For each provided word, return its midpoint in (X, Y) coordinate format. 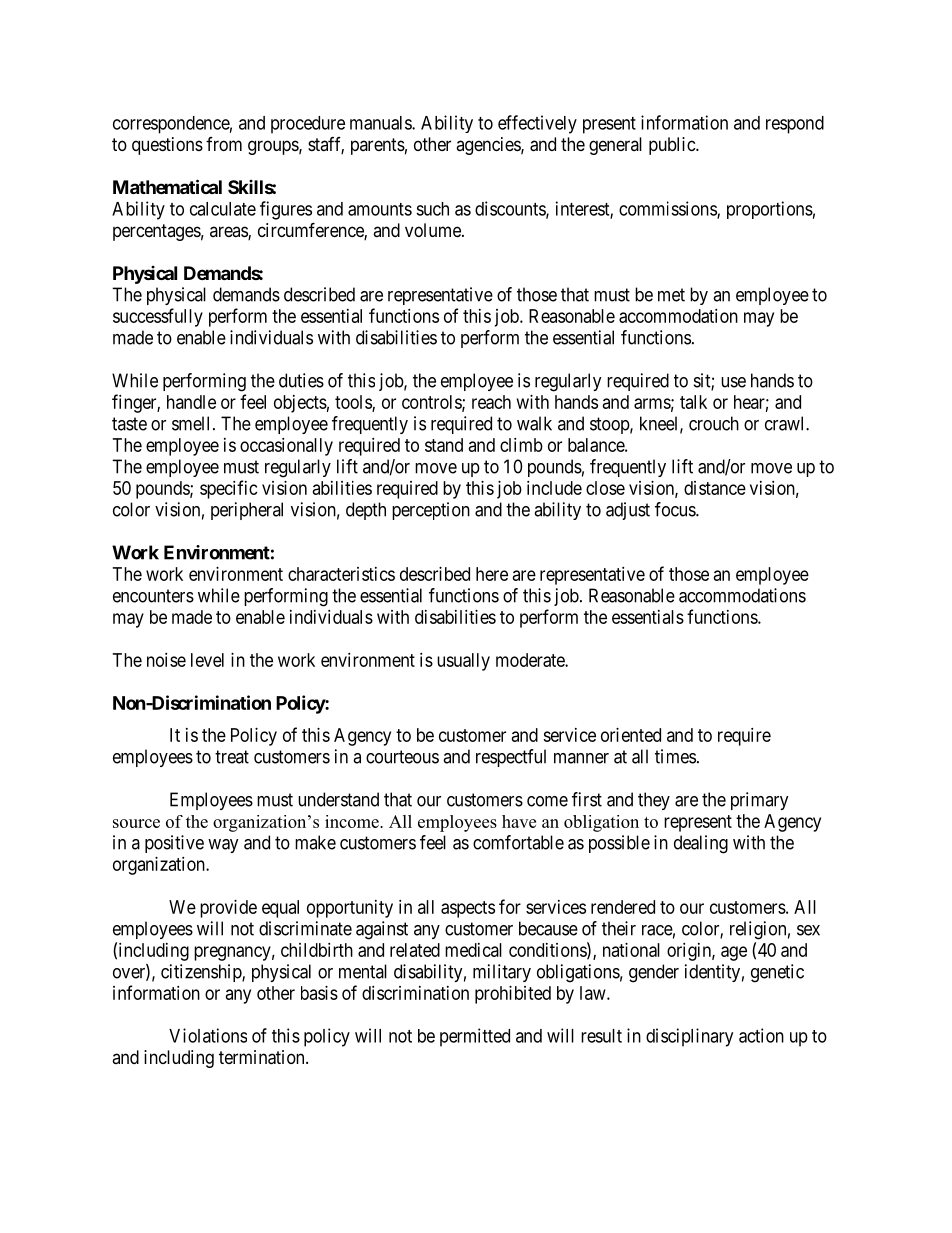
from (224, 144)
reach (491, 402)
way (223, 846)
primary (760, 801)
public (673, 146)
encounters (153, 596)
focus (676, 509)
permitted (475, 1037)
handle (191, 402)
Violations (208, 1035)
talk (693, 402)
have (519, 821)
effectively (537, 124)
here (492, 574)
